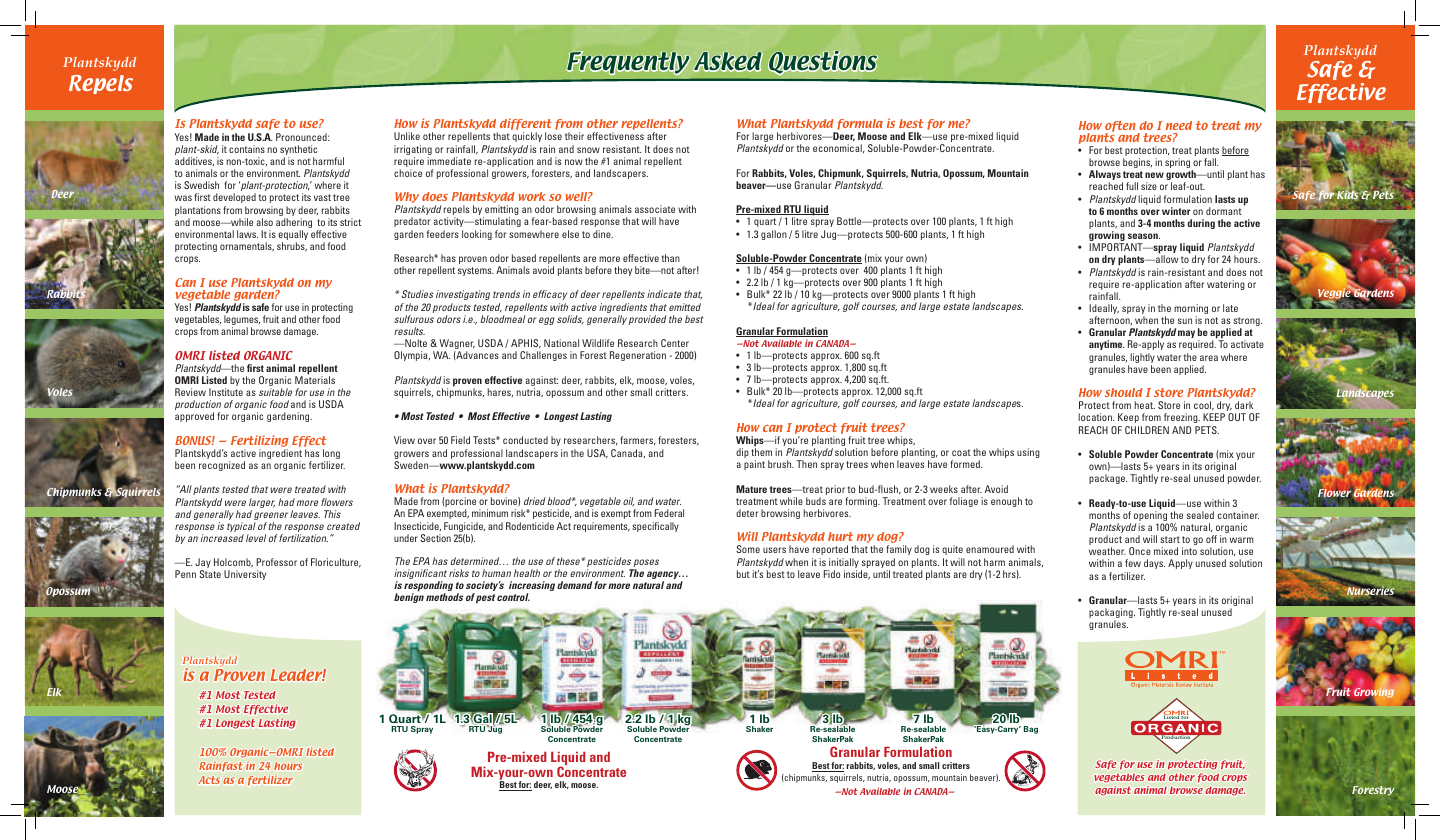 The image size is (1440, 840). I want to click on need, so click(1179, 125).
